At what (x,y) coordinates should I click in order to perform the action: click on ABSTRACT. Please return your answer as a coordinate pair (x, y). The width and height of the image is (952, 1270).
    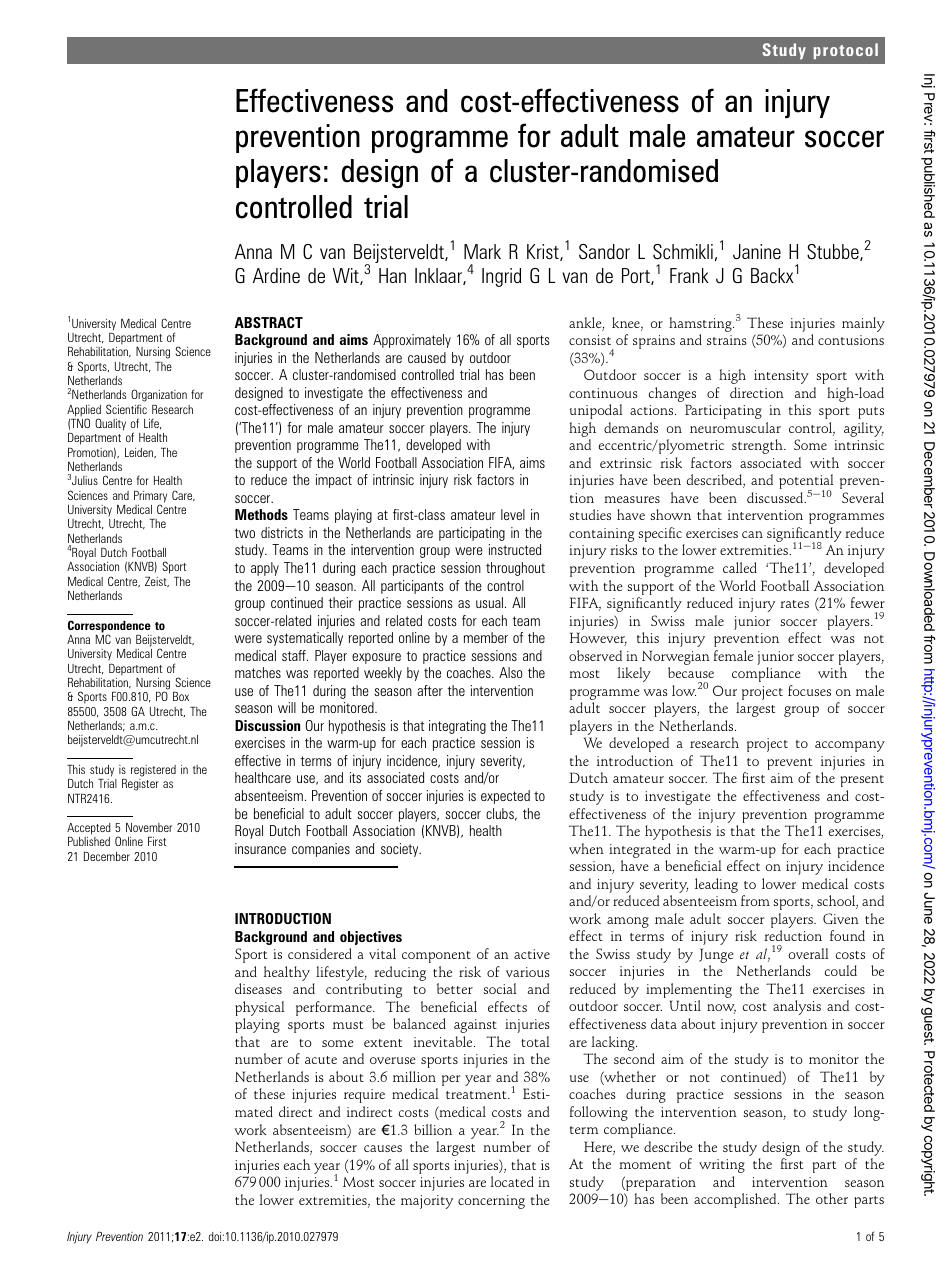
    Looking at the image, I should click on (268, 322).
